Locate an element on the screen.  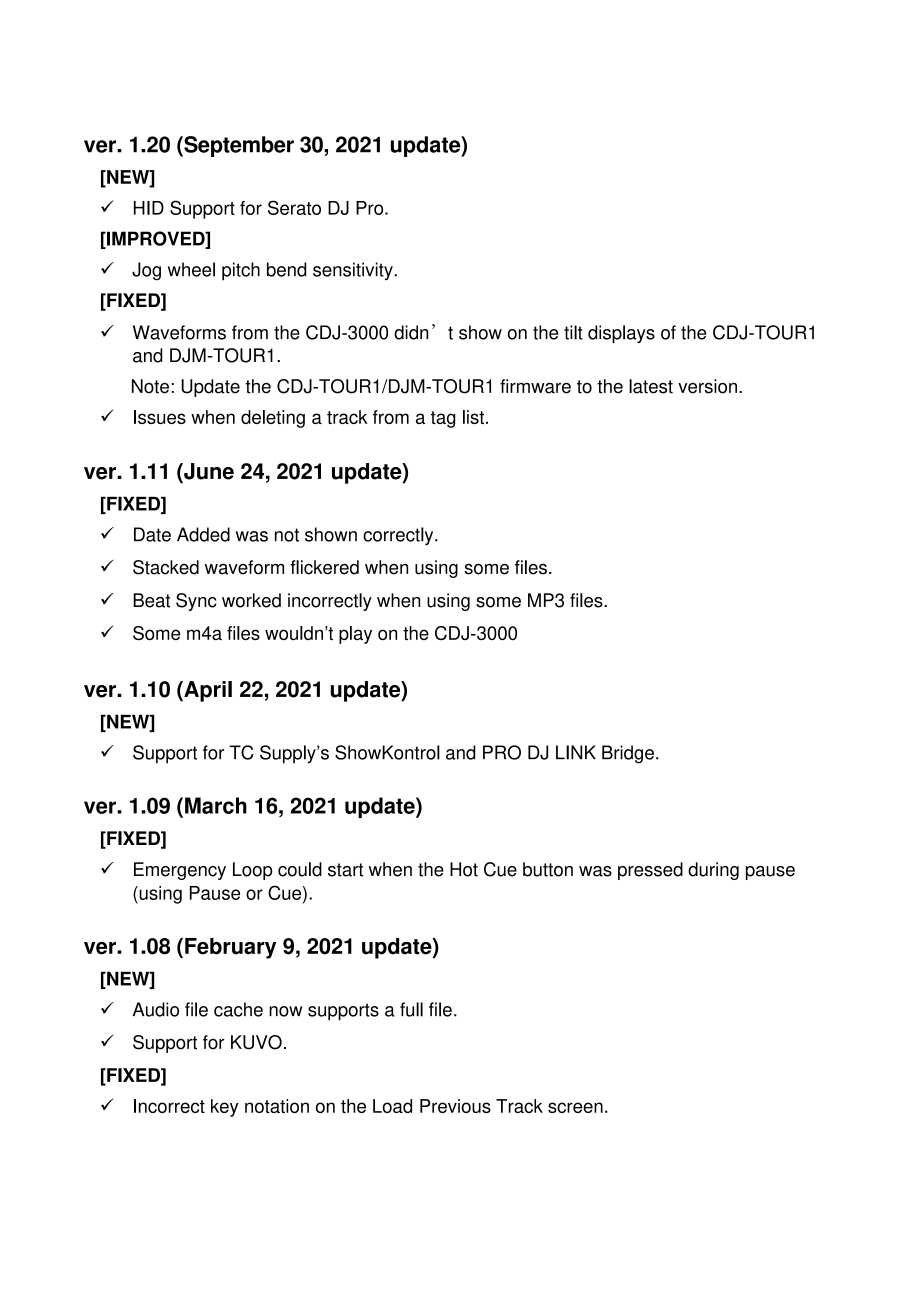
wheel is located at coordinates (191, 269).
